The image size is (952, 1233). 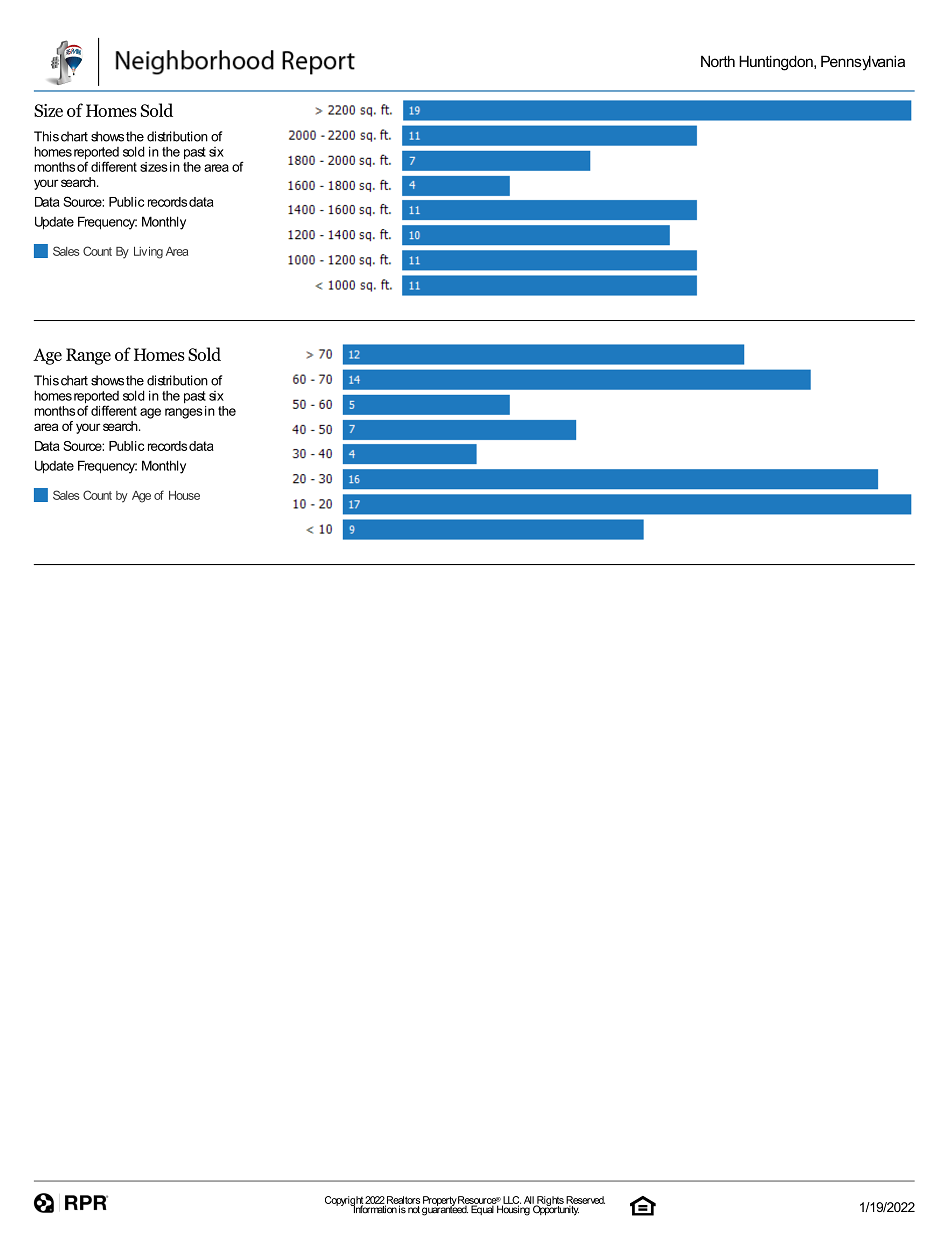 What do you see at coordinates (184, 495) in the screenshot?
I see `House` at bounding box center [184, 495].
